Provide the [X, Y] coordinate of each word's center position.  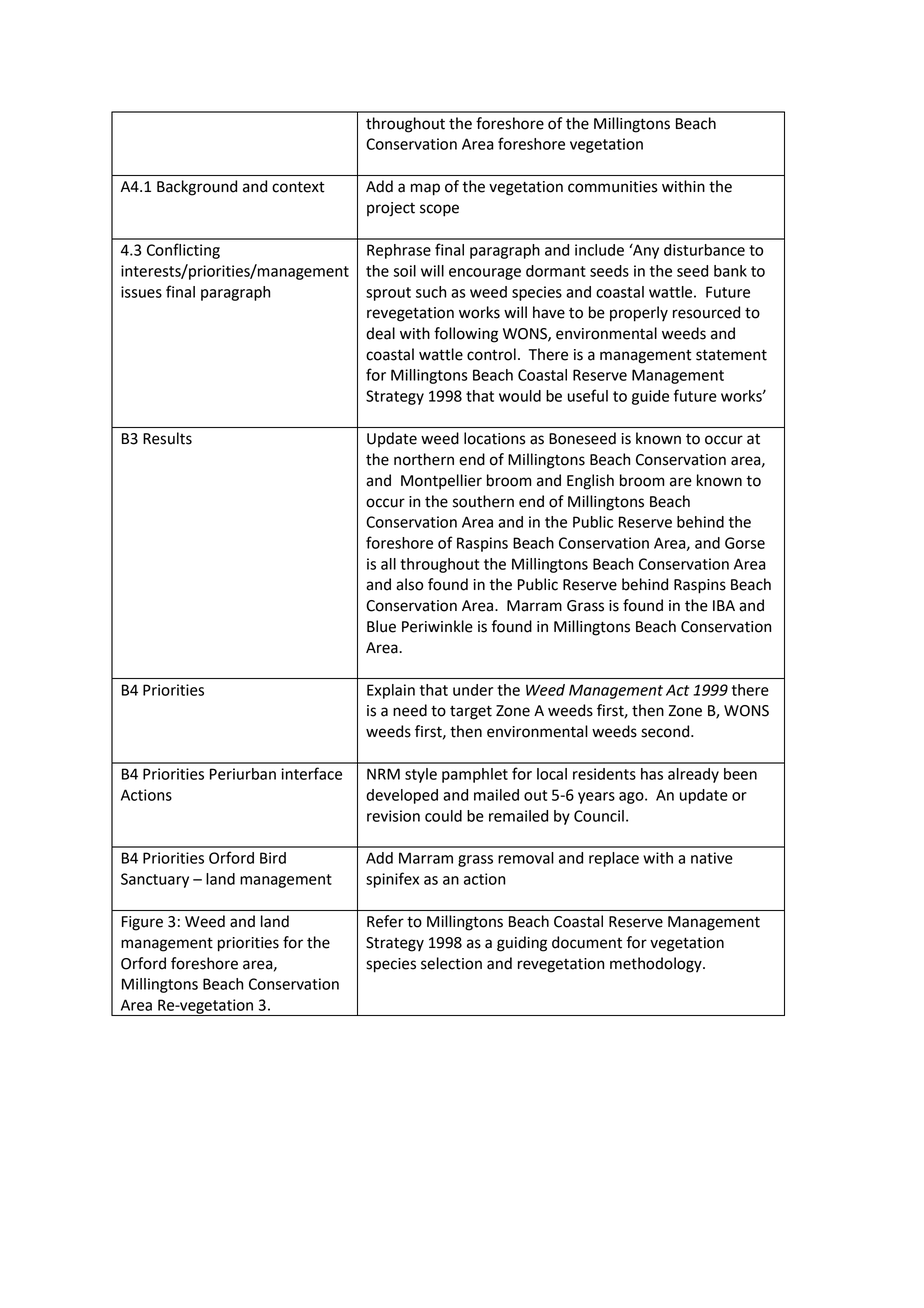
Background [197, 188]
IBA [724, 605]
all [388, 564]
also [409, 584]
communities [613, 187]
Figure [142, 923]
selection [451, 963]
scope [439, 210]
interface [311, 773]
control [491, 354]
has [652, 774]
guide [650, 397]
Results [167, 438]
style [421, 775]
